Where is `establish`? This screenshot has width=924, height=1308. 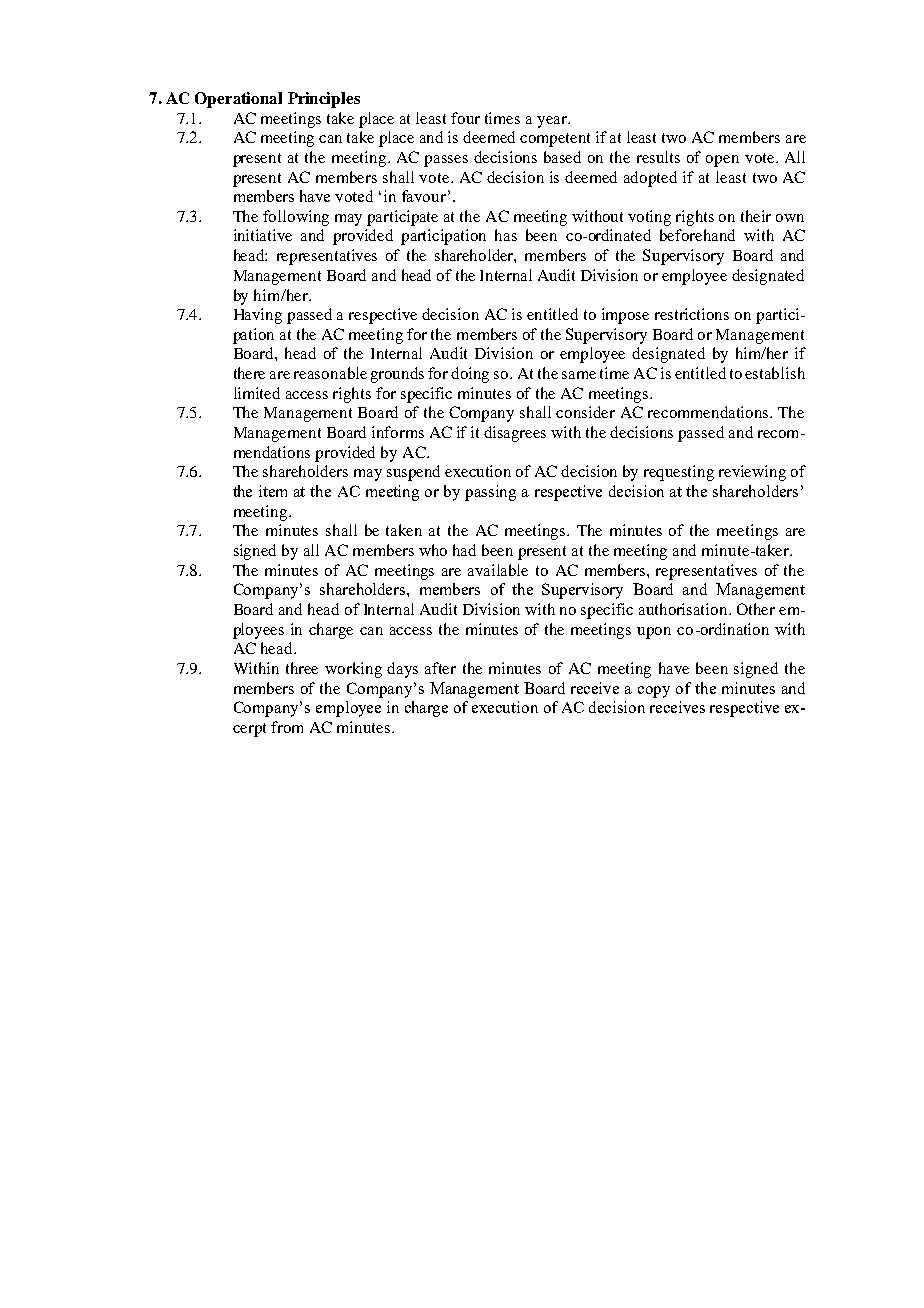 establish is located at coordinates (775, 373).
